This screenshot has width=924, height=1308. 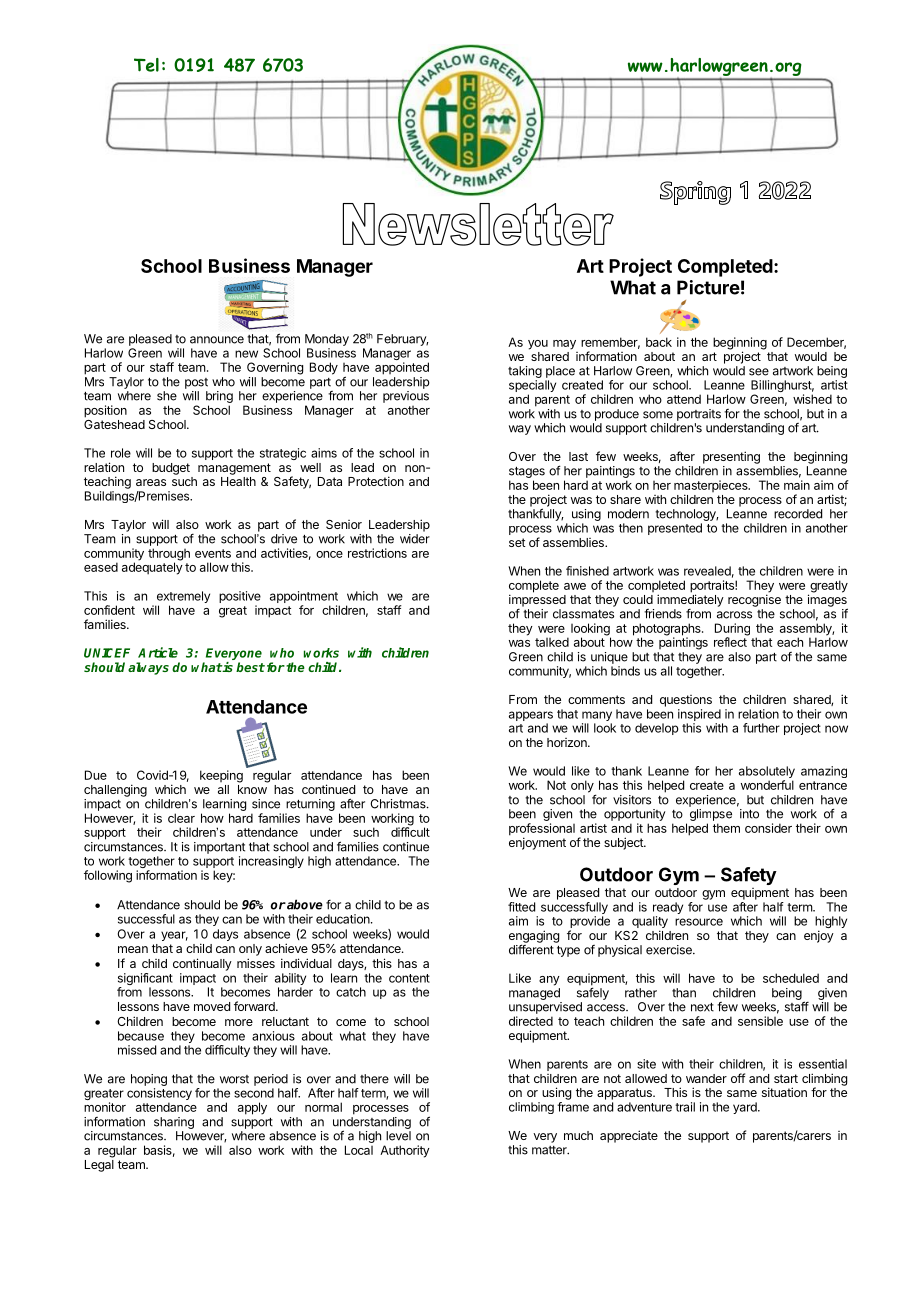 What do you see at coordinates (531, 716) in the screenshot?
I see `appears` at bounding box center [531, 716].
